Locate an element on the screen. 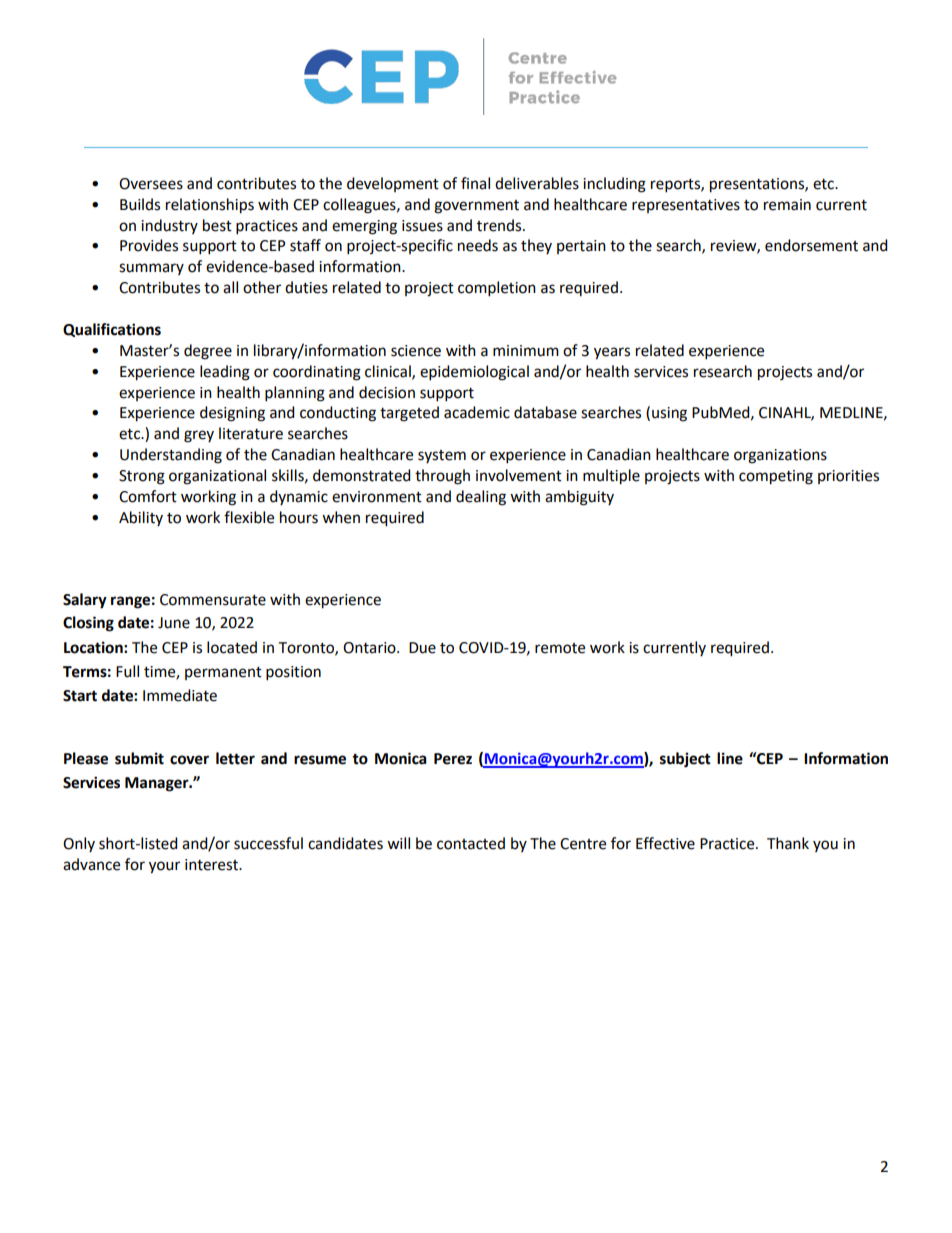 This screenshot has width=952, height=1233. interest is located at coordinates (212, 865).
